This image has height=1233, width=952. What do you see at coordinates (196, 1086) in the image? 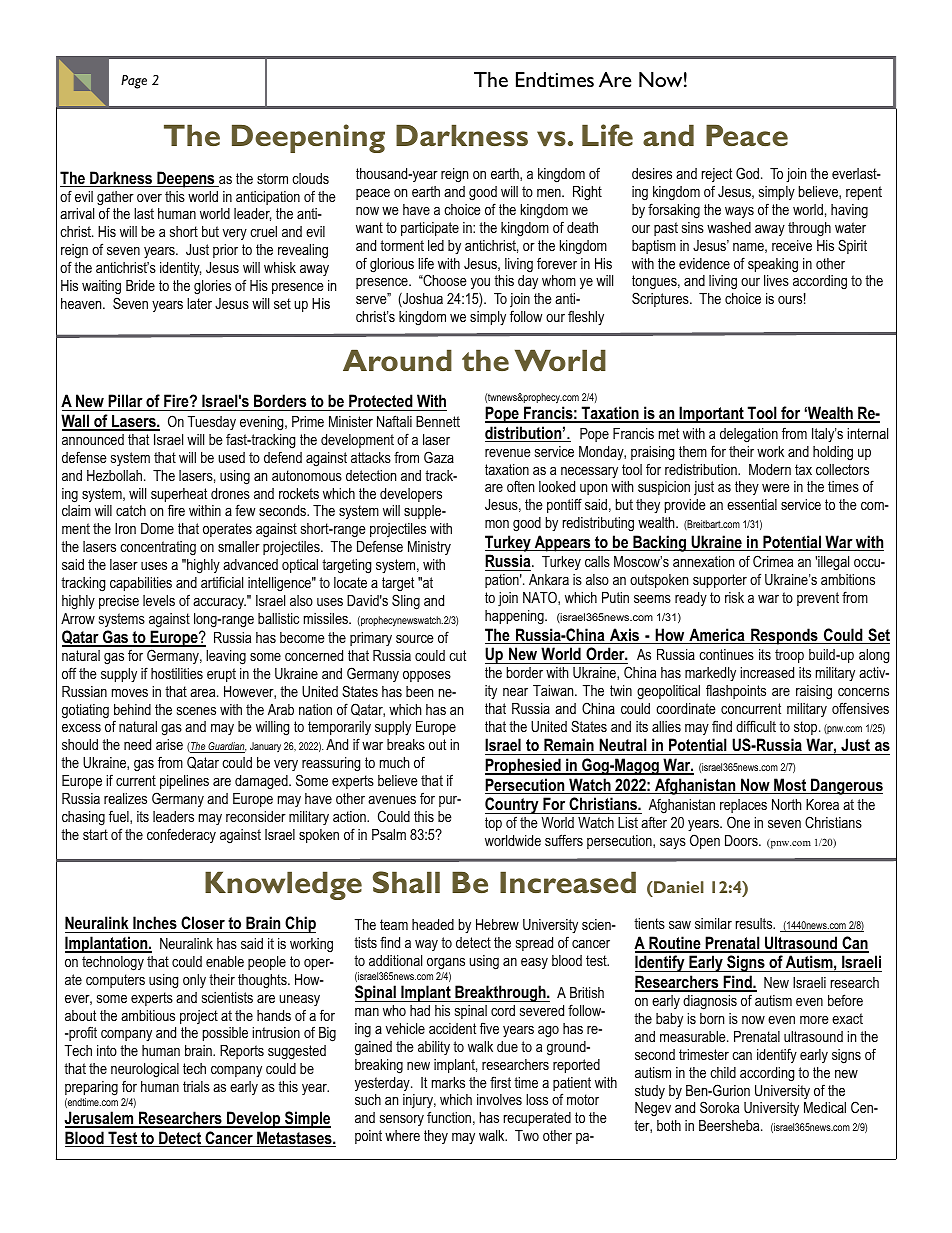
I see `trials` at bounding box center [196, 1086].
